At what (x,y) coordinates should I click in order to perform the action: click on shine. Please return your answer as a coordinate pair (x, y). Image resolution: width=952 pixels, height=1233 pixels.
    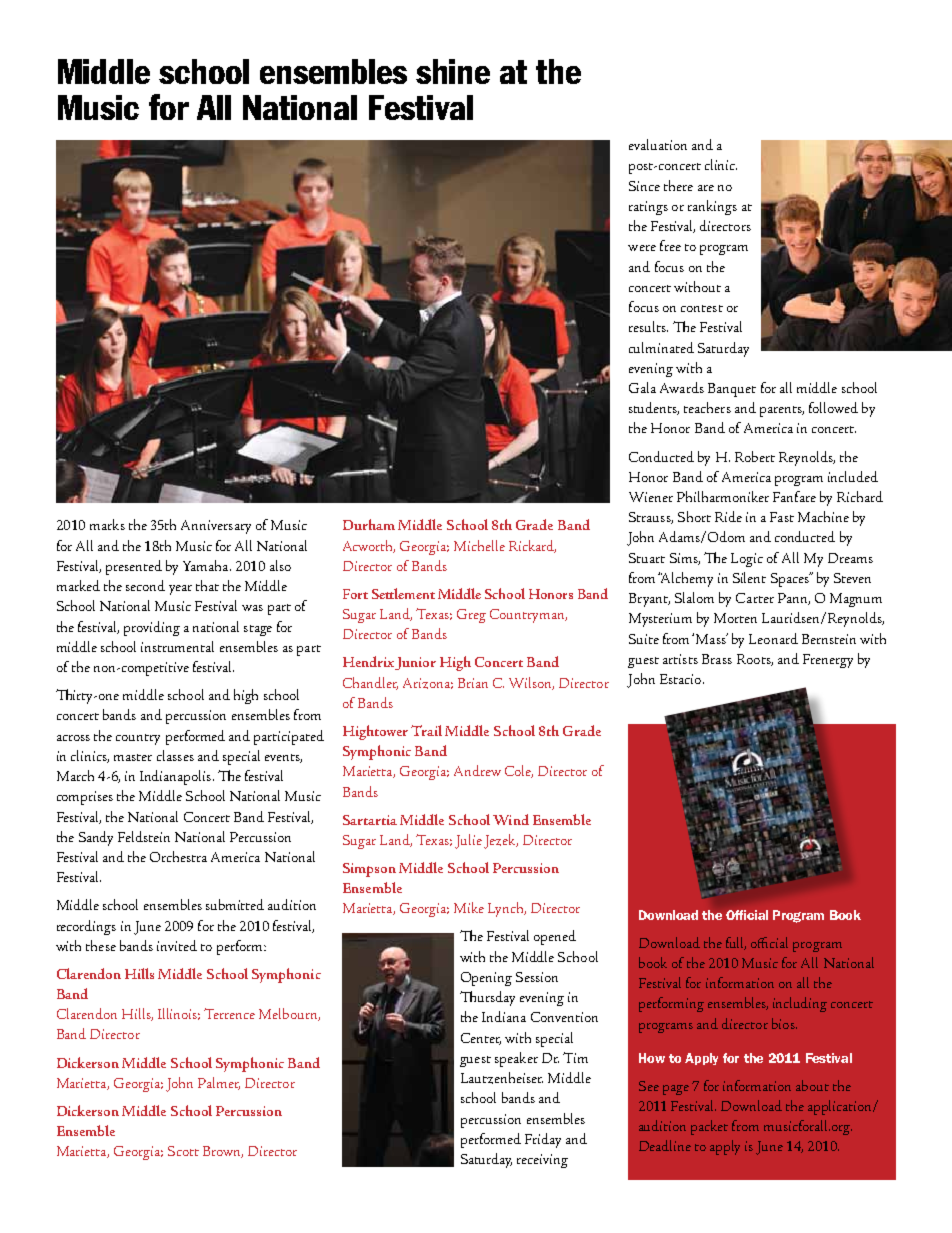
    Looking at the image, I should click on (453, 71).
